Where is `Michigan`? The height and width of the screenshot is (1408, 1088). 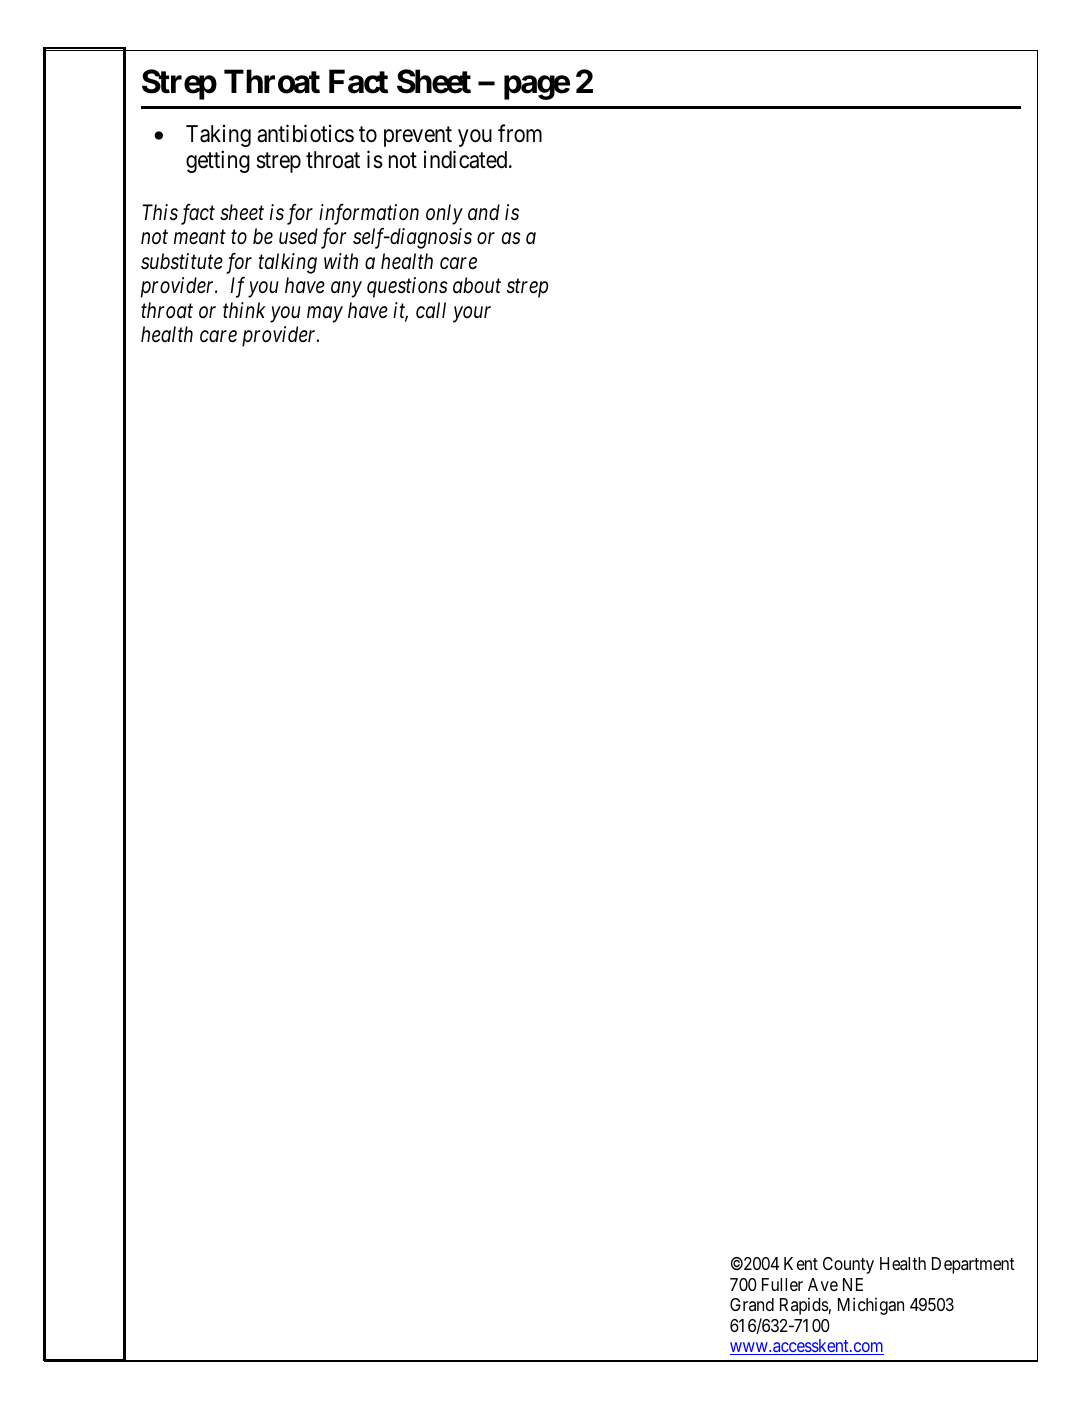
Michigan is located at coordinates (871, 1306).
